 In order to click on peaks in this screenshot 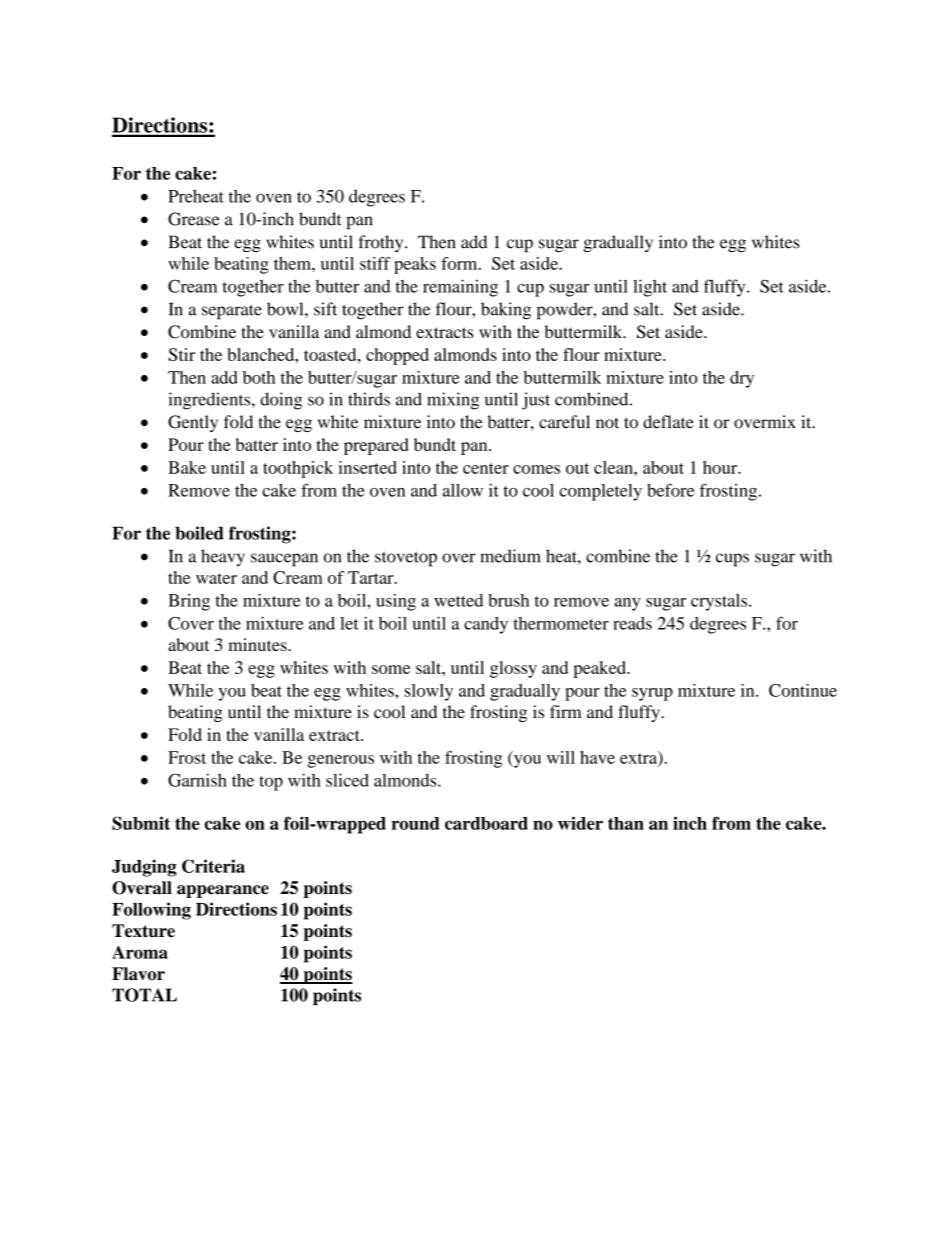, I will do `click(415, 265)`.
